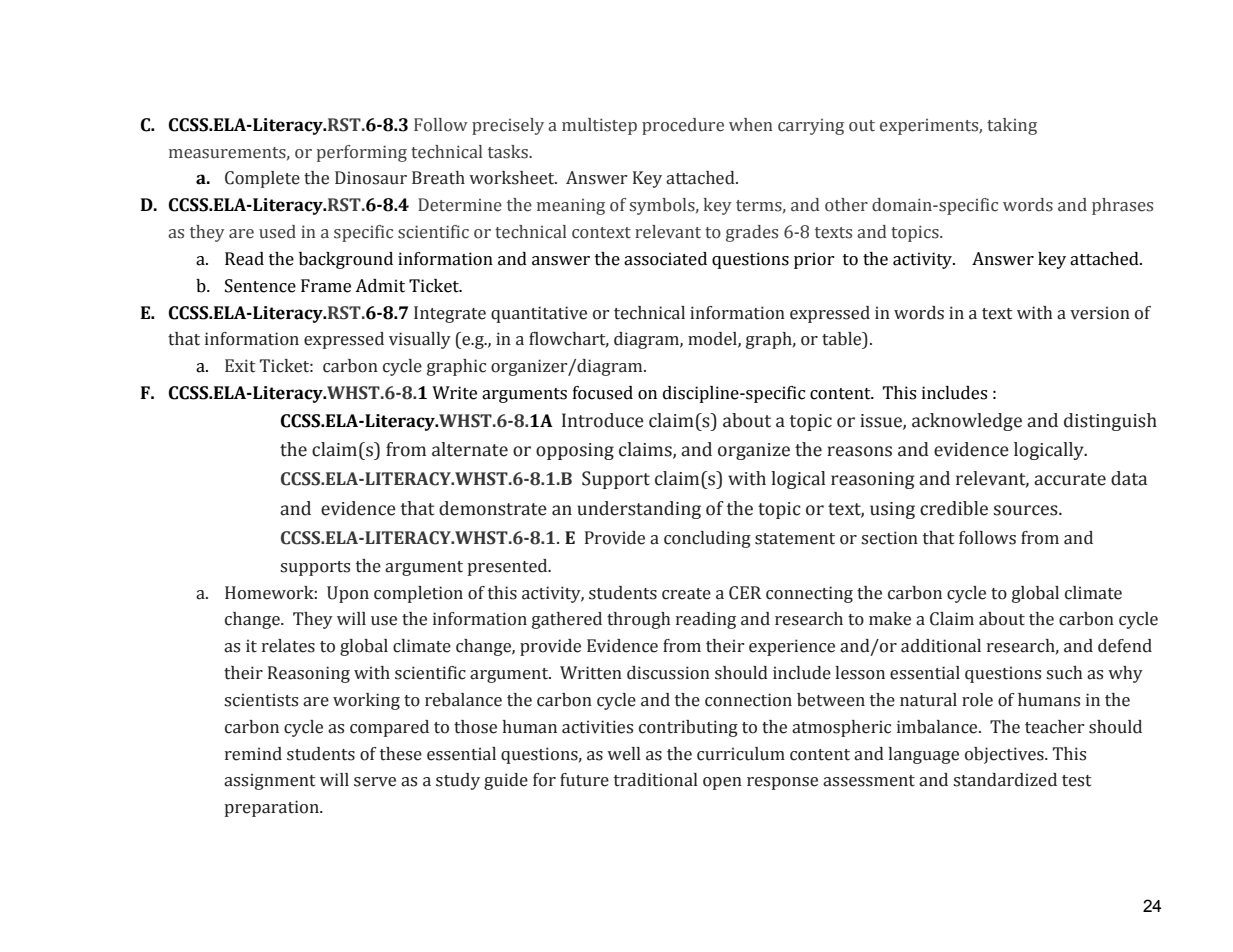  I want to click on table, so click(843, 340).
